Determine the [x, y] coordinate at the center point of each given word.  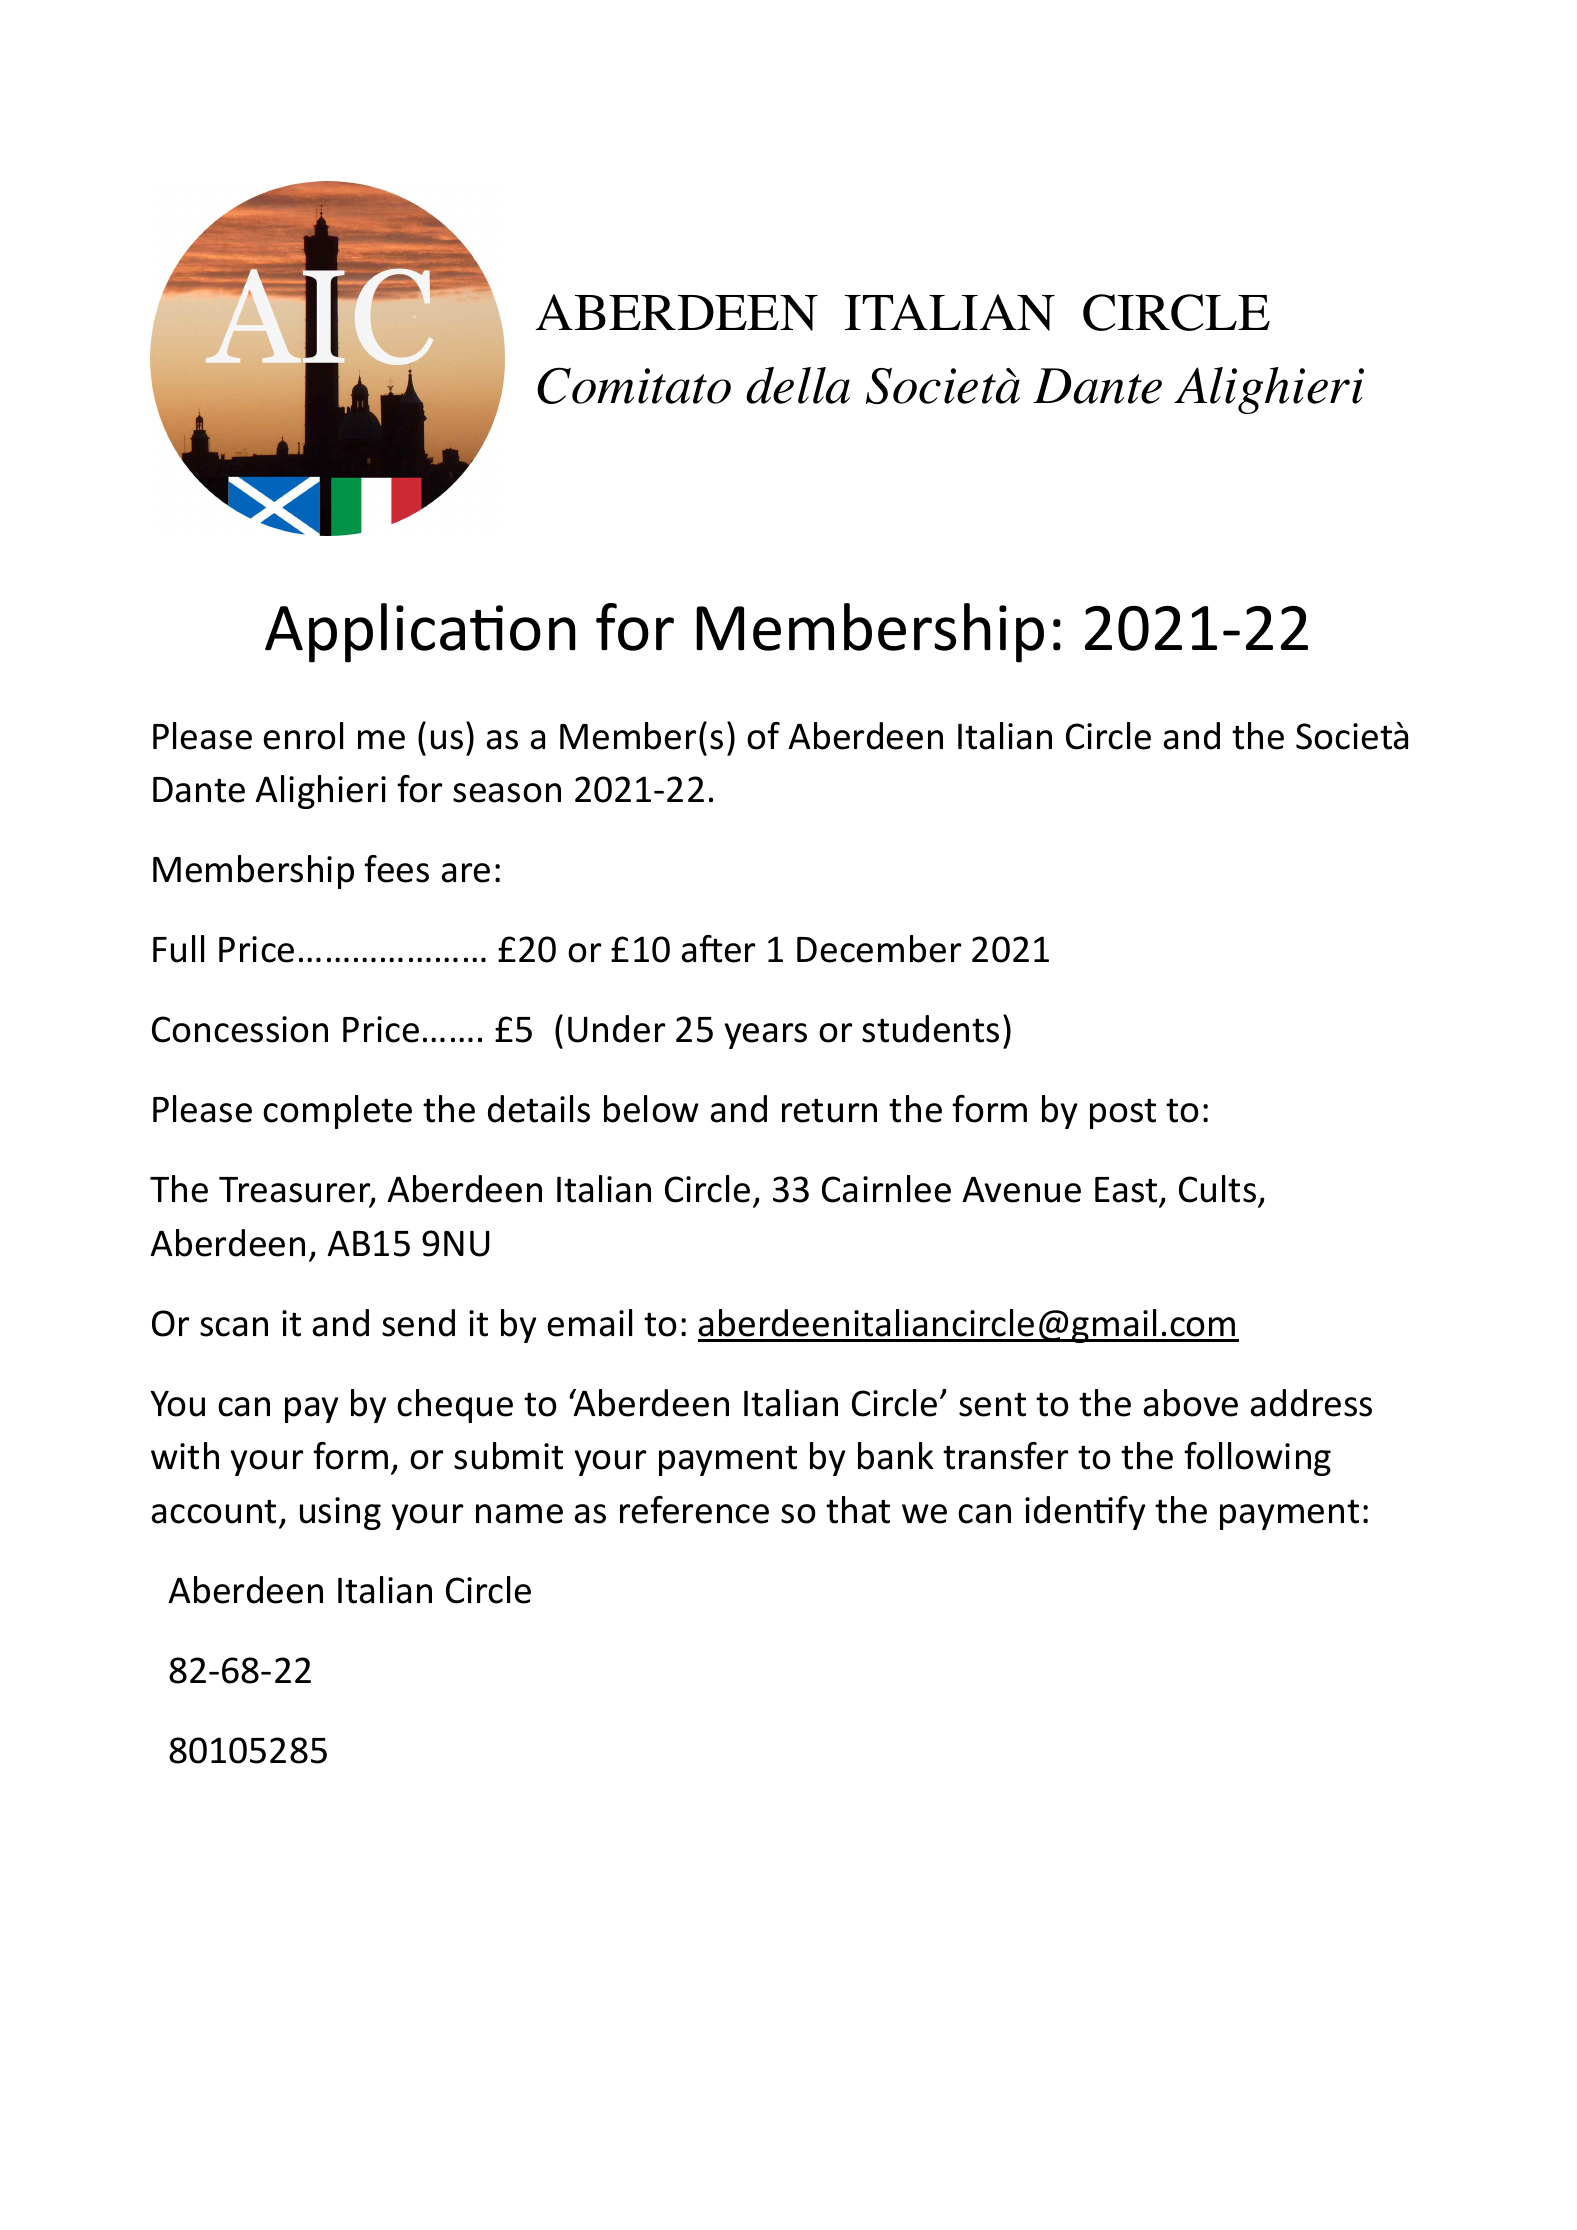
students [930, 1029]
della [798, 385]
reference [694, 1510]
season [507, 793]
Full [178, 949]
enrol [303, 736]
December [879, 949]
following [1257, 1459]
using [340, 1513]
